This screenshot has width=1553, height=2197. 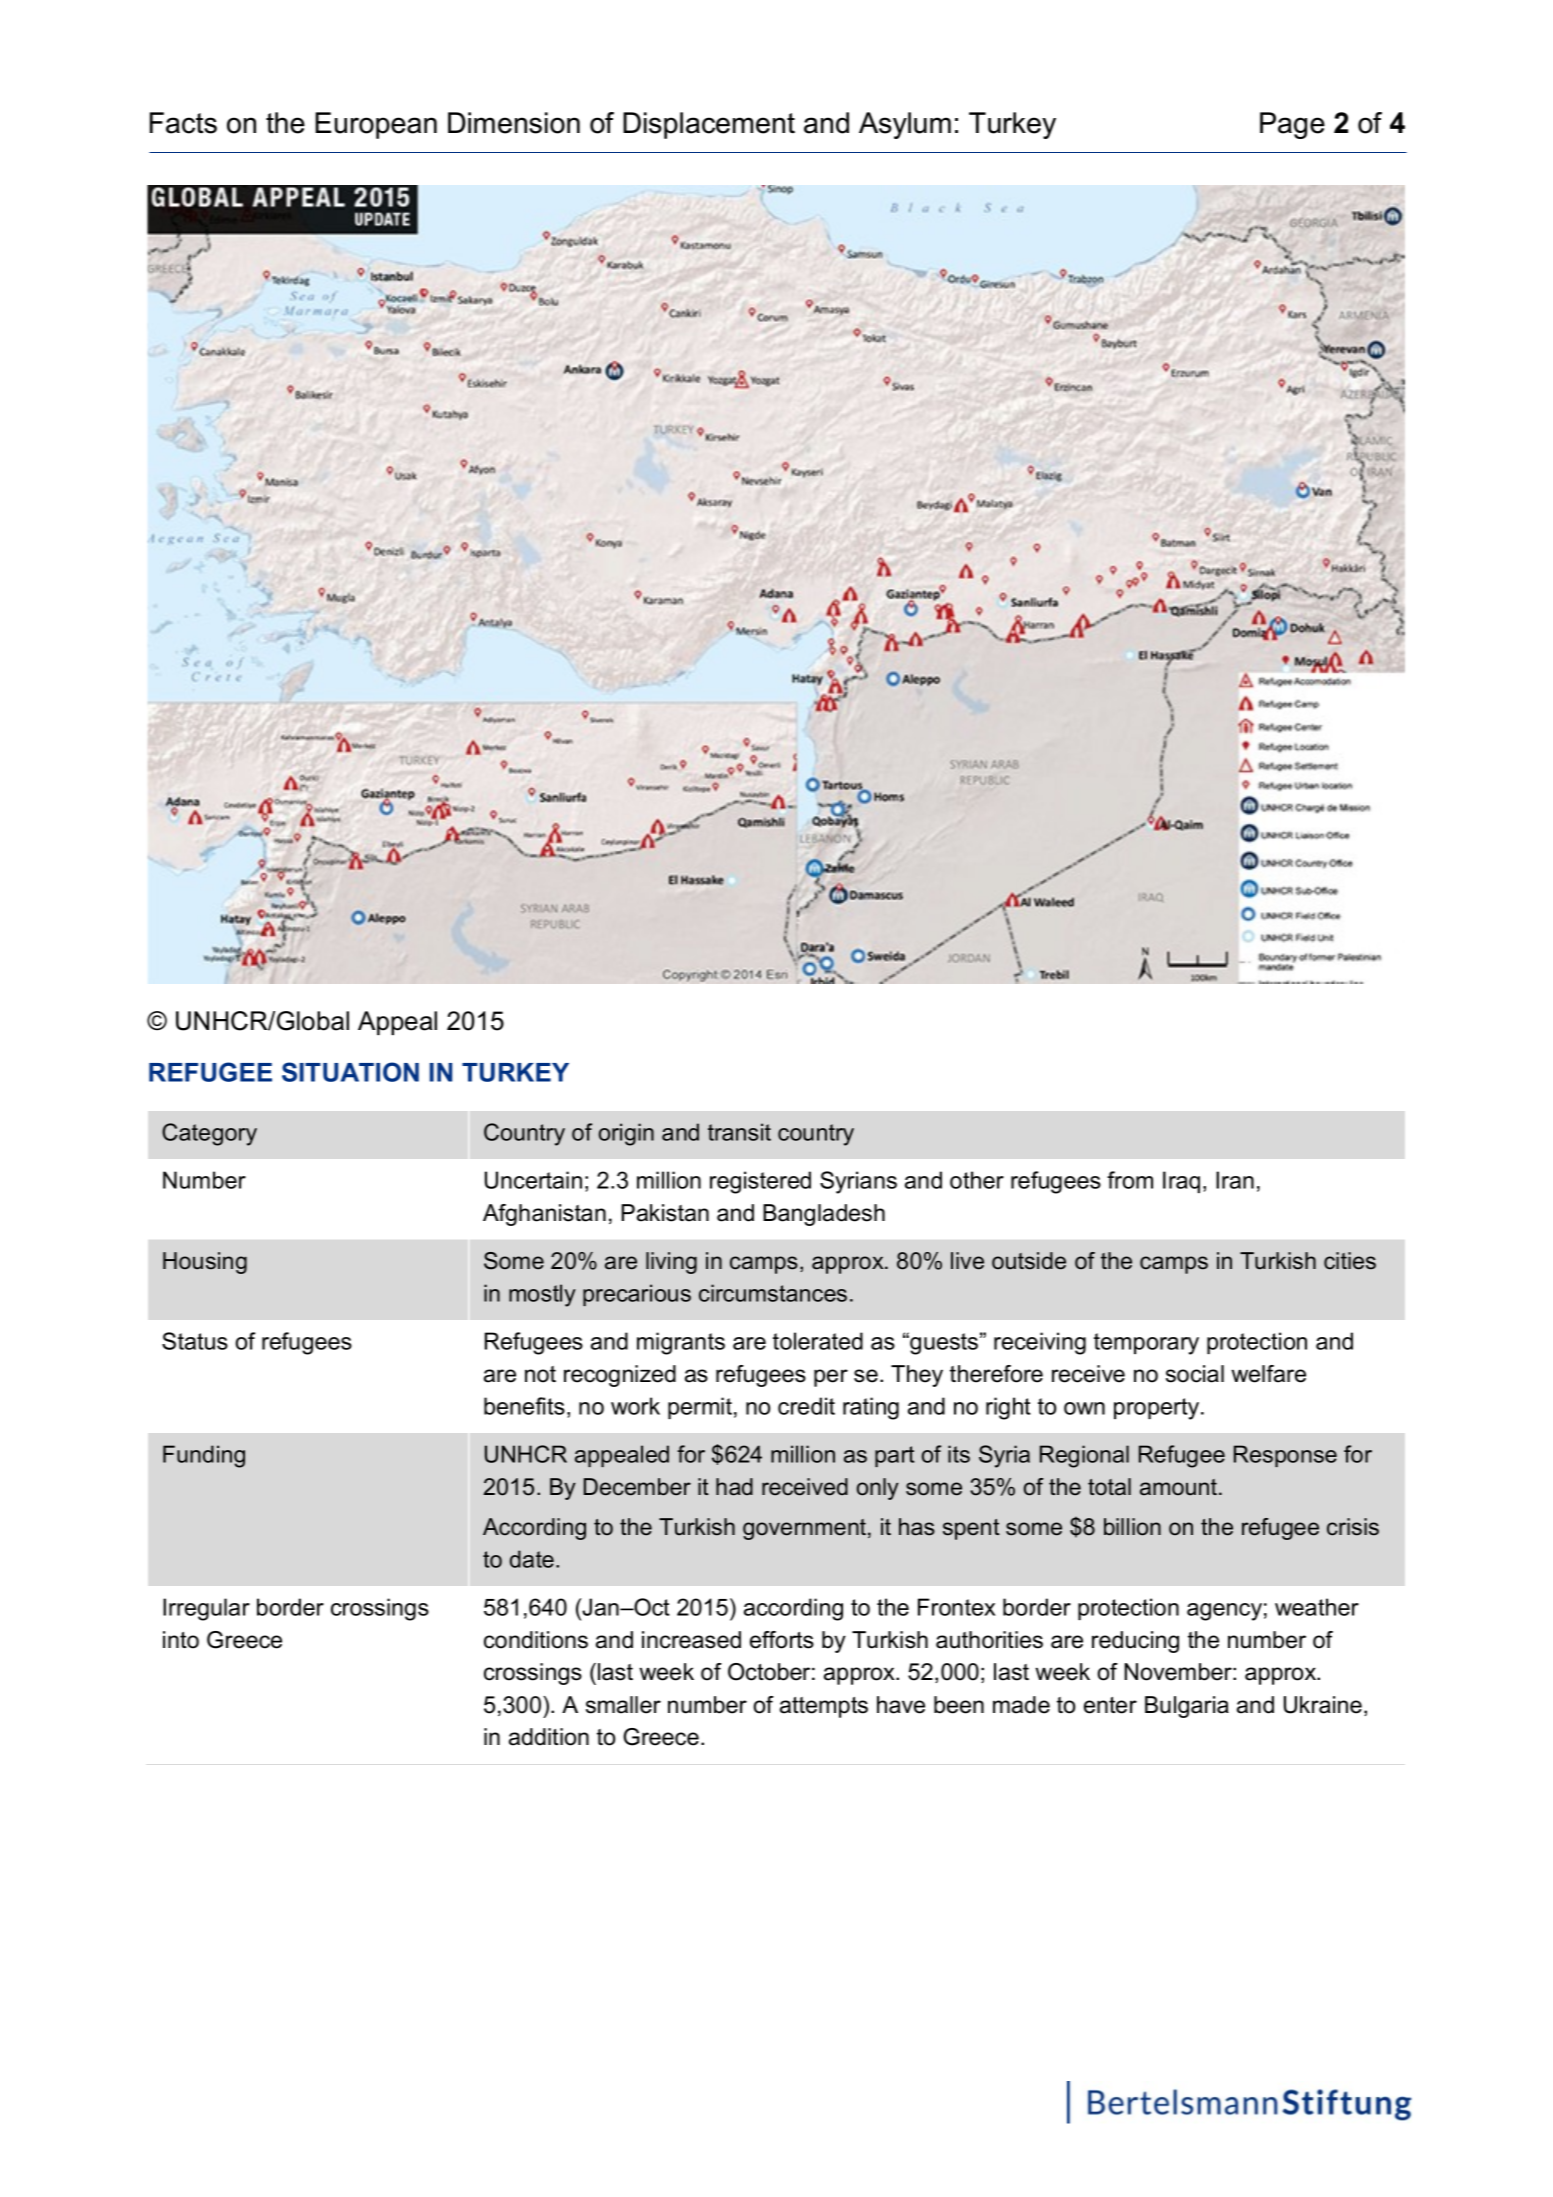 I want to click on attempts, so click(x=824, y=1707).
